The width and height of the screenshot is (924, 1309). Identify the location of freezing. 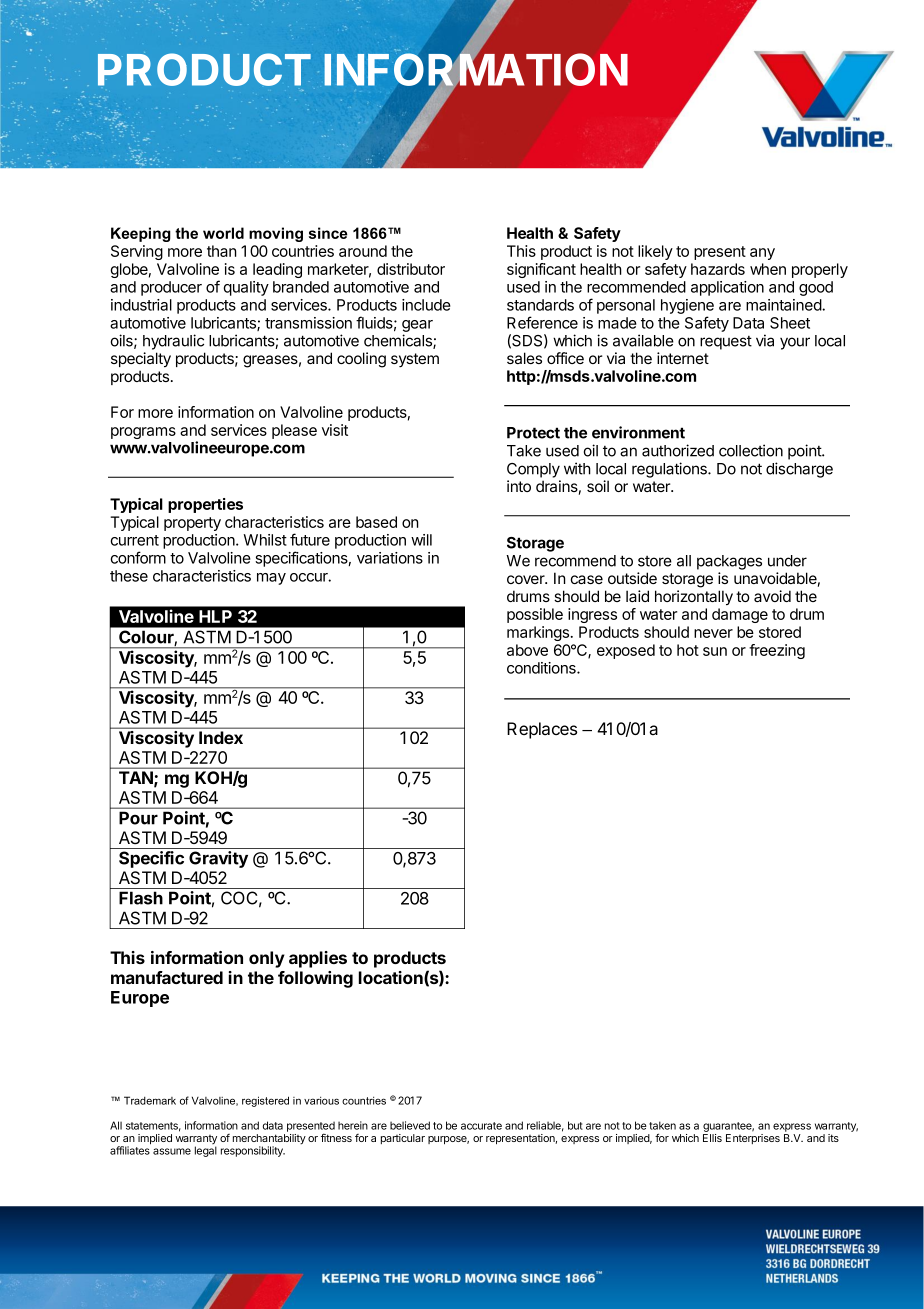
(777, 651).
